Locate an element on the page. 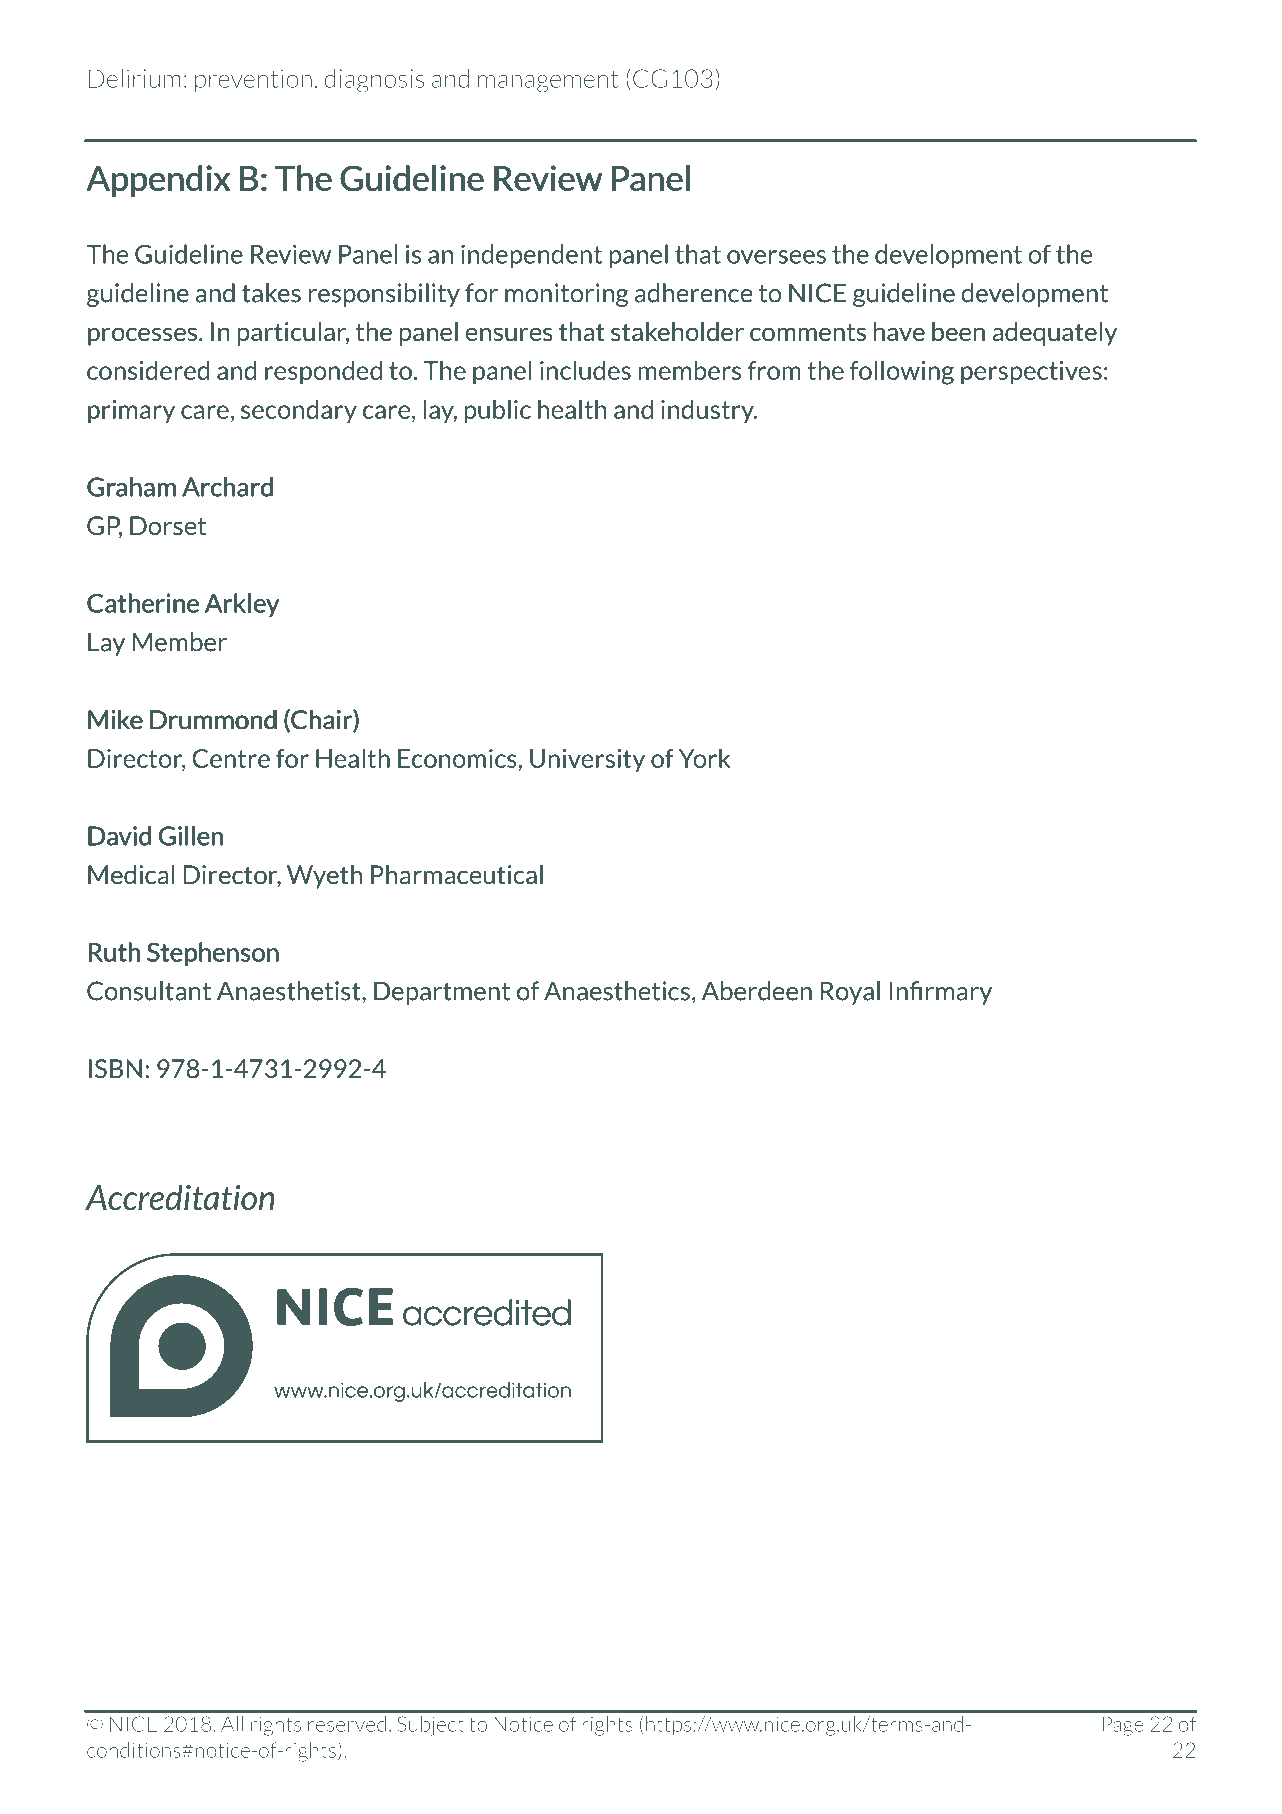 The image size is (1282, 1814). York is located at coordinates (705, 758).
